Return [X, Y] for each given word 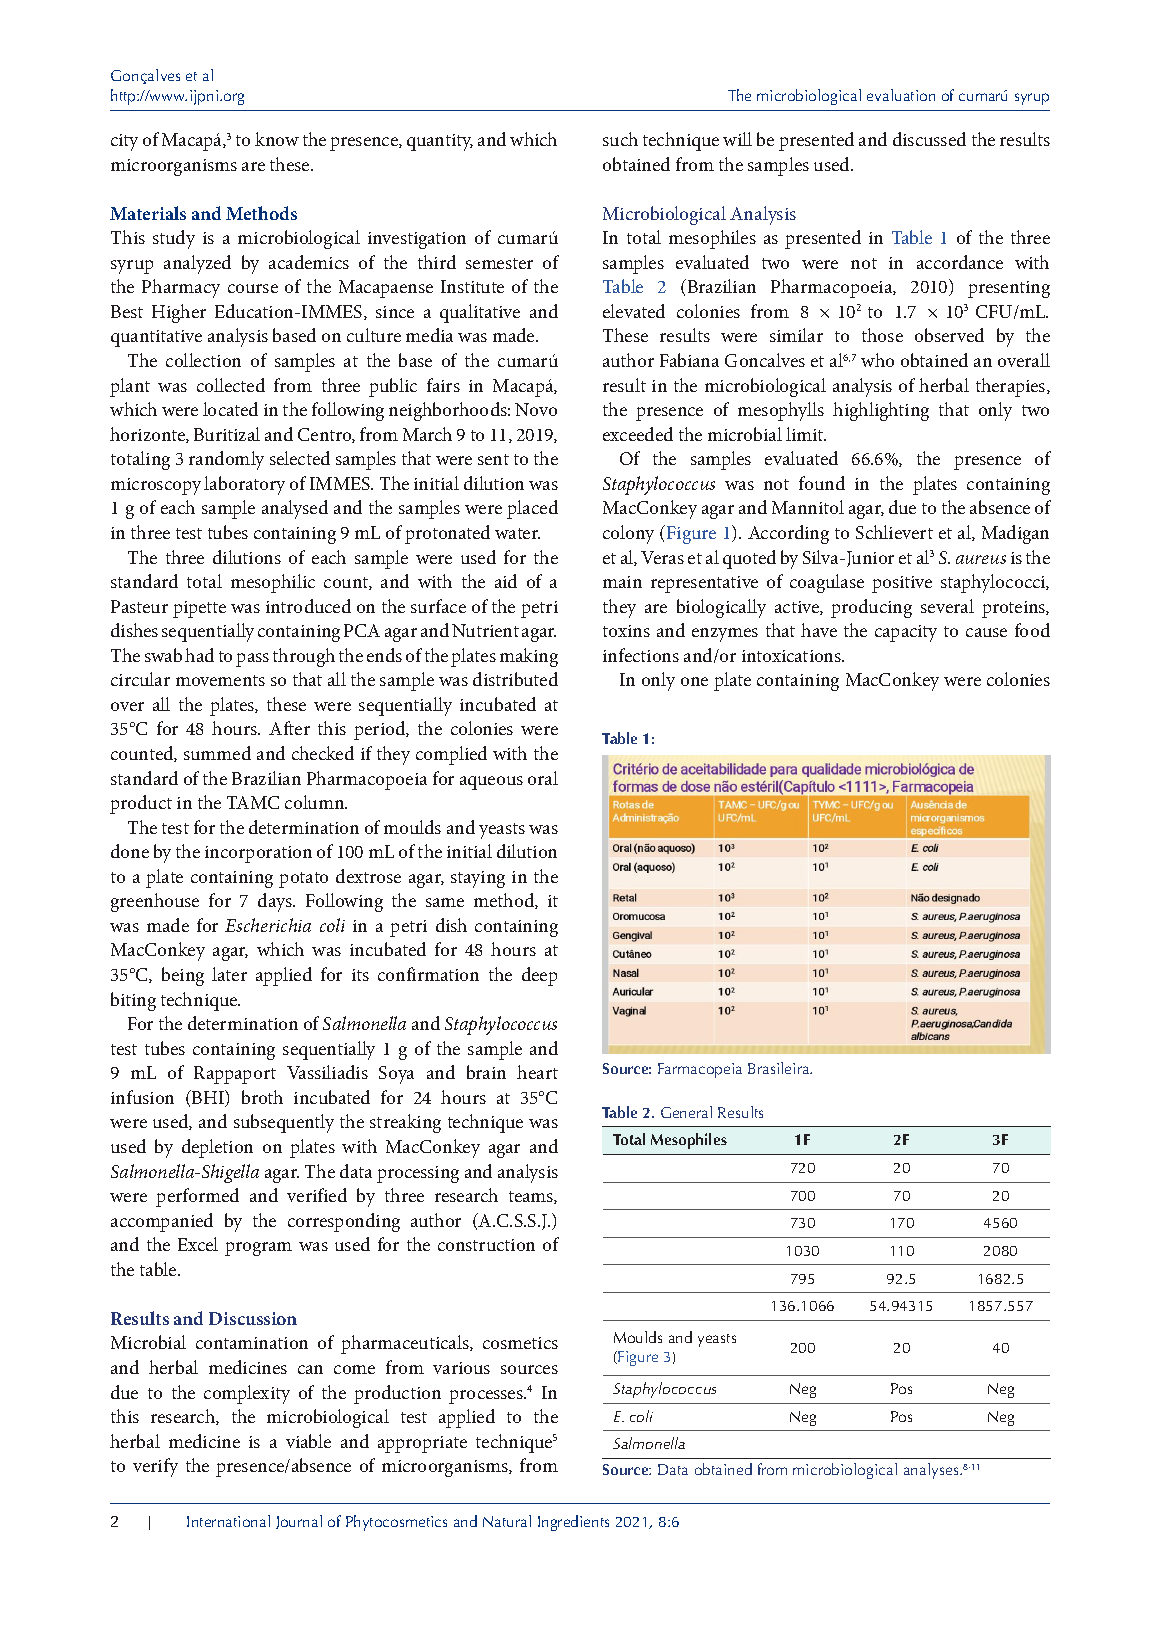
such [620, 139]
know [277, 139]
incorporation [258, 854]
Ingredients [573, 1523]
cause [986, 632]
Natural [507, 1521]
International [228, 1521]
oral [543, 778]
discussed [929, 139]
